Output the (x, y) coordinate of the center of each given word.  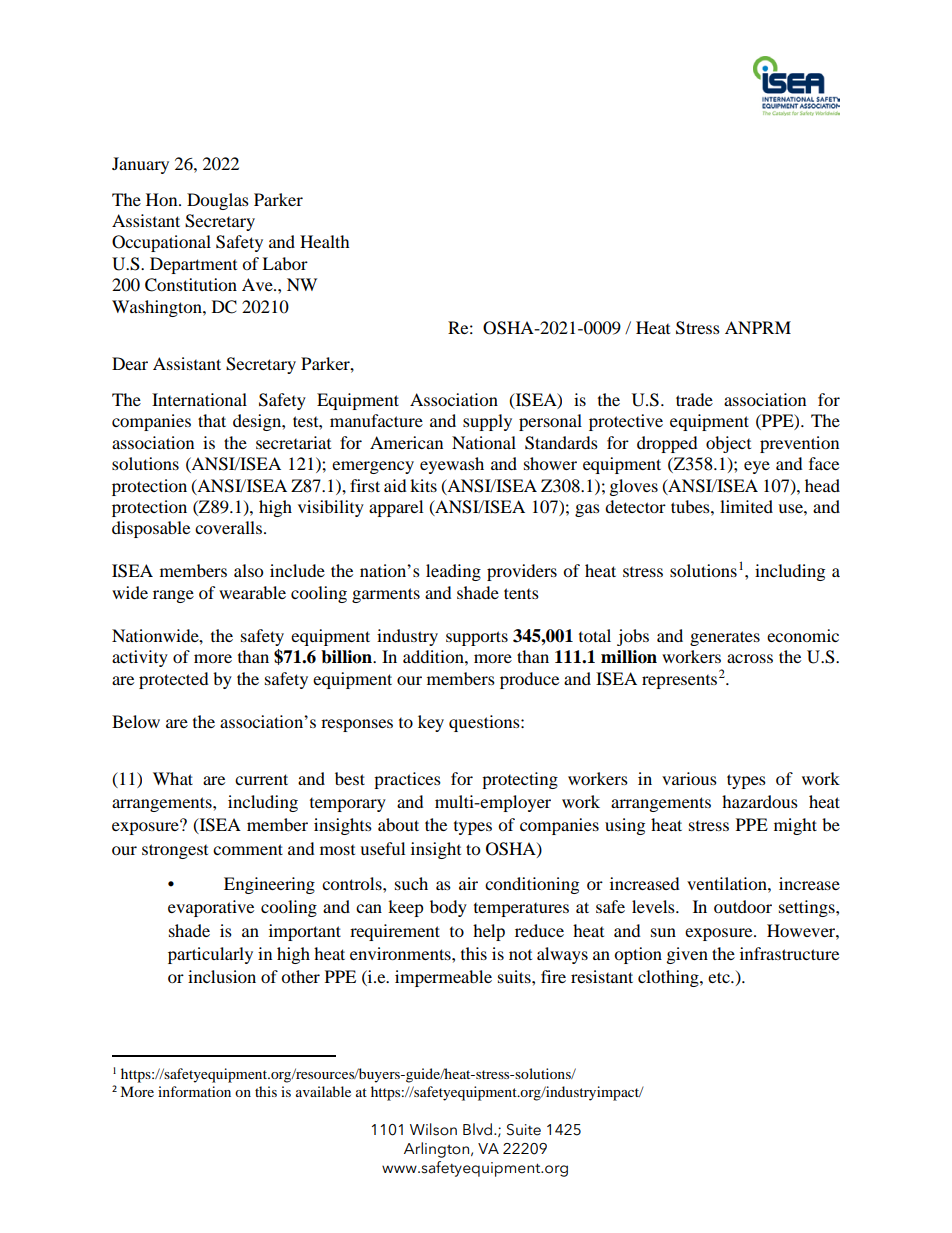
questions (485, 723)
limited (746, 506)
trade (694, 399)
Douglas (218, 201)
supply (487, 422)
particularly (210, 955)
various (689, 778)
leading (453, 572)
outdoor (743, 906)
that (212, 420)
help (489, 932)
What (173, 778)
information (194, 1091)
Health (325, 241)
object (728, 444)
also (248, 570)
